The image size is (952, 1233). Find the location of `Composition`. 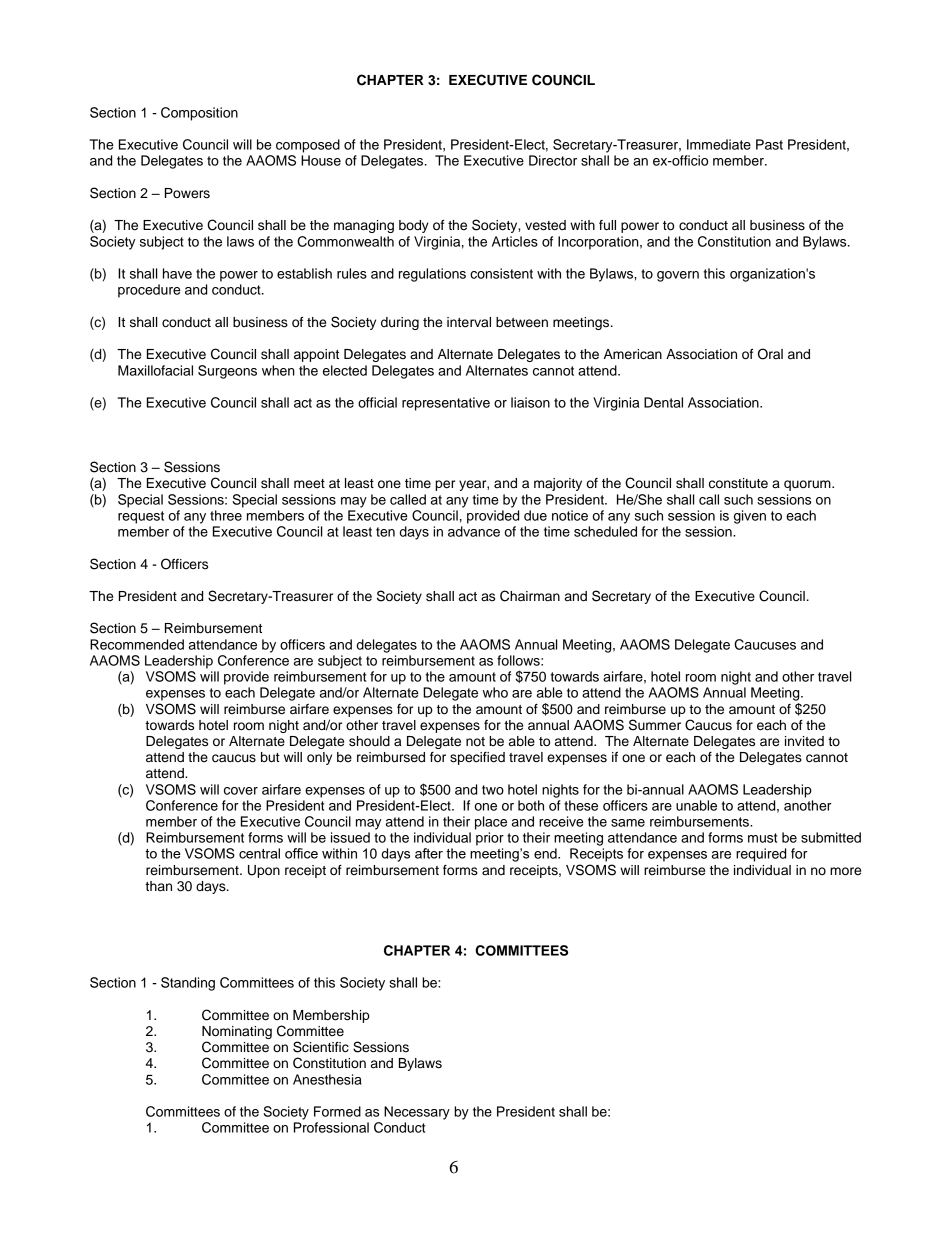

Composition is located at coordinates (199, 114).
